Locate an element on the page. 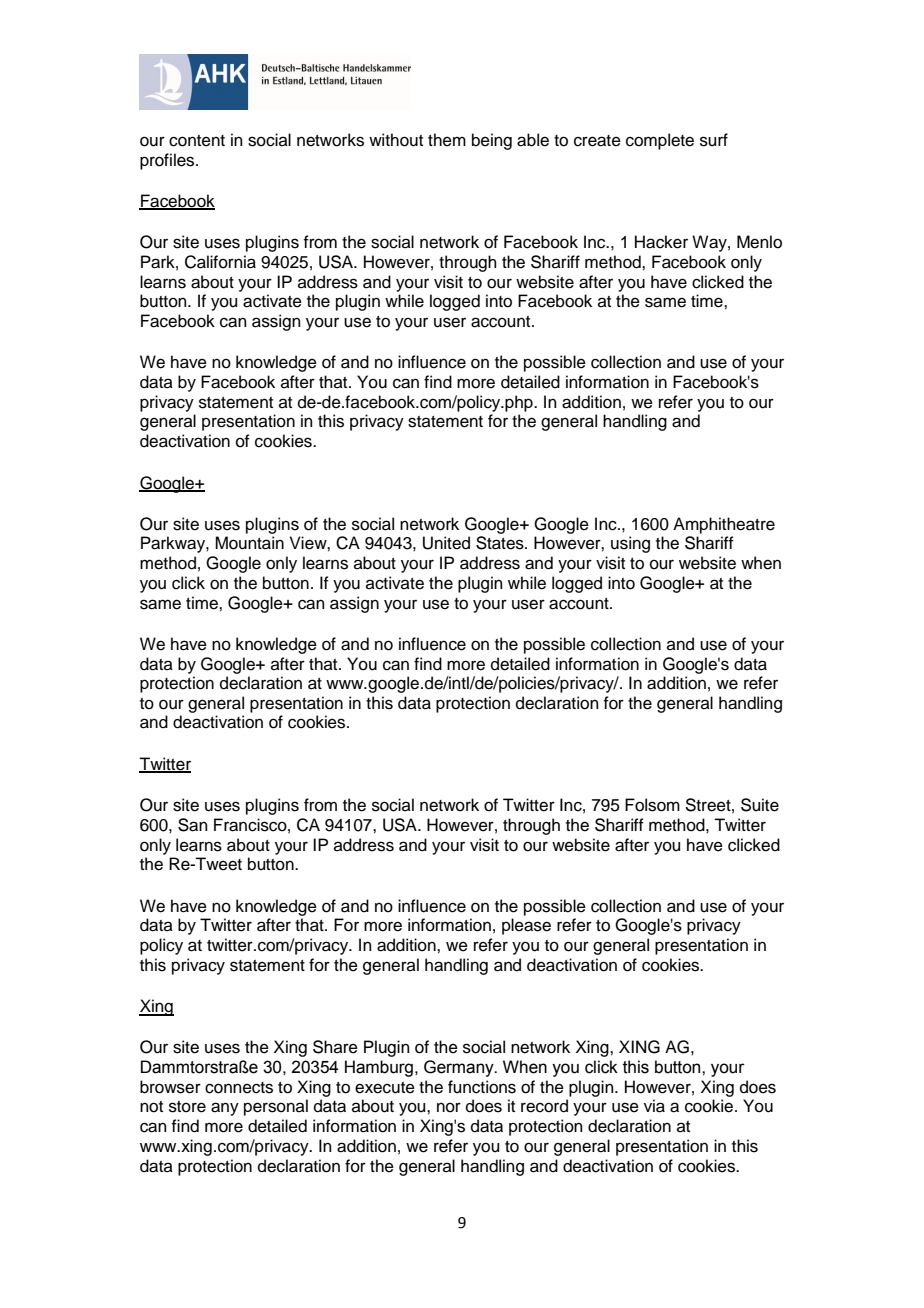 The image size is (924, 1308). United is located at coordinates (446, 543).
